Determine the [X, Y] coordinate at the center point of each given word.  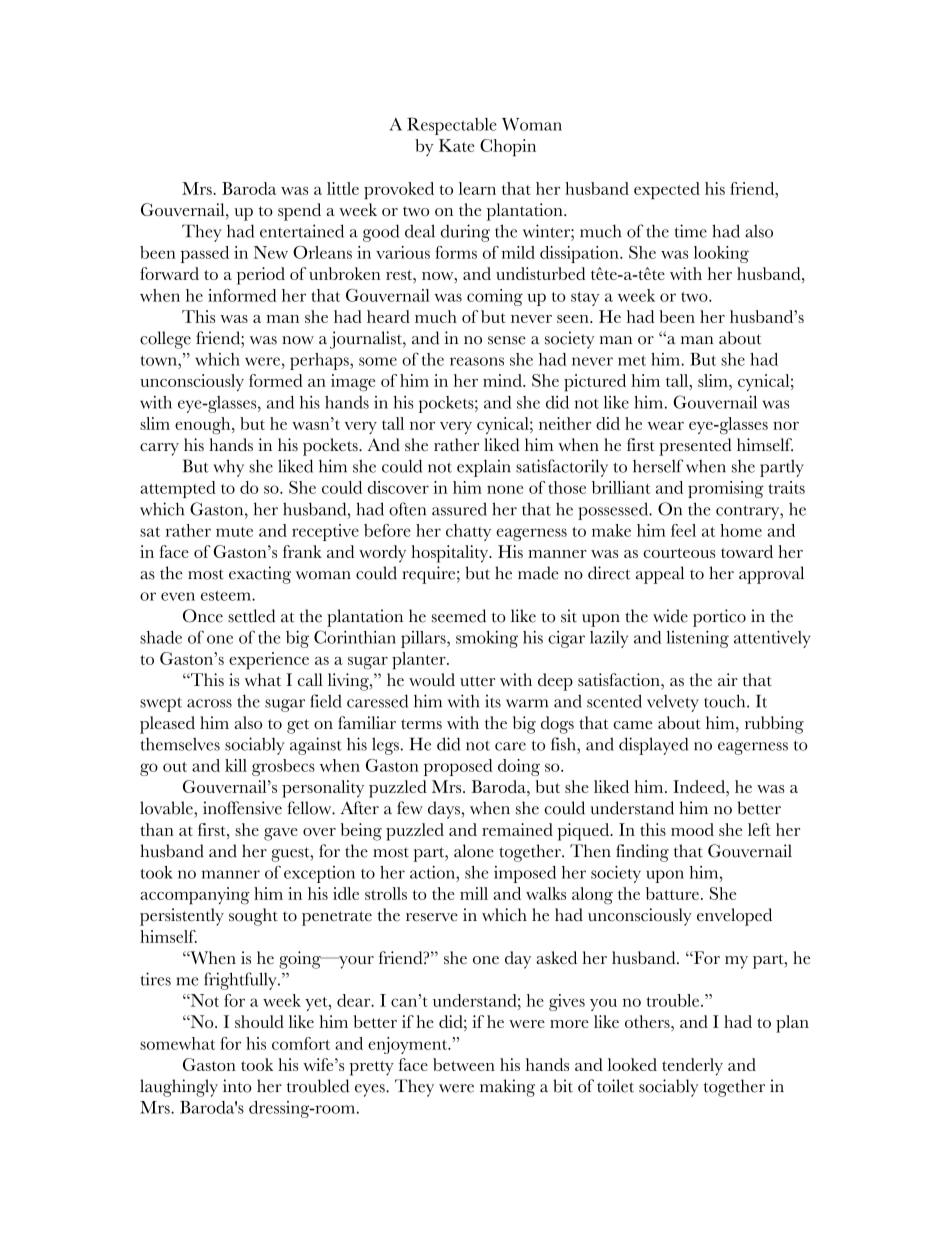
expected [667, 190]
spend [299, 212]
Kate [457, 145]
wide [670, 616]
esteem [227, 596]
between [464, 1064]
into [237, 1086]
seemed [459, 616]
